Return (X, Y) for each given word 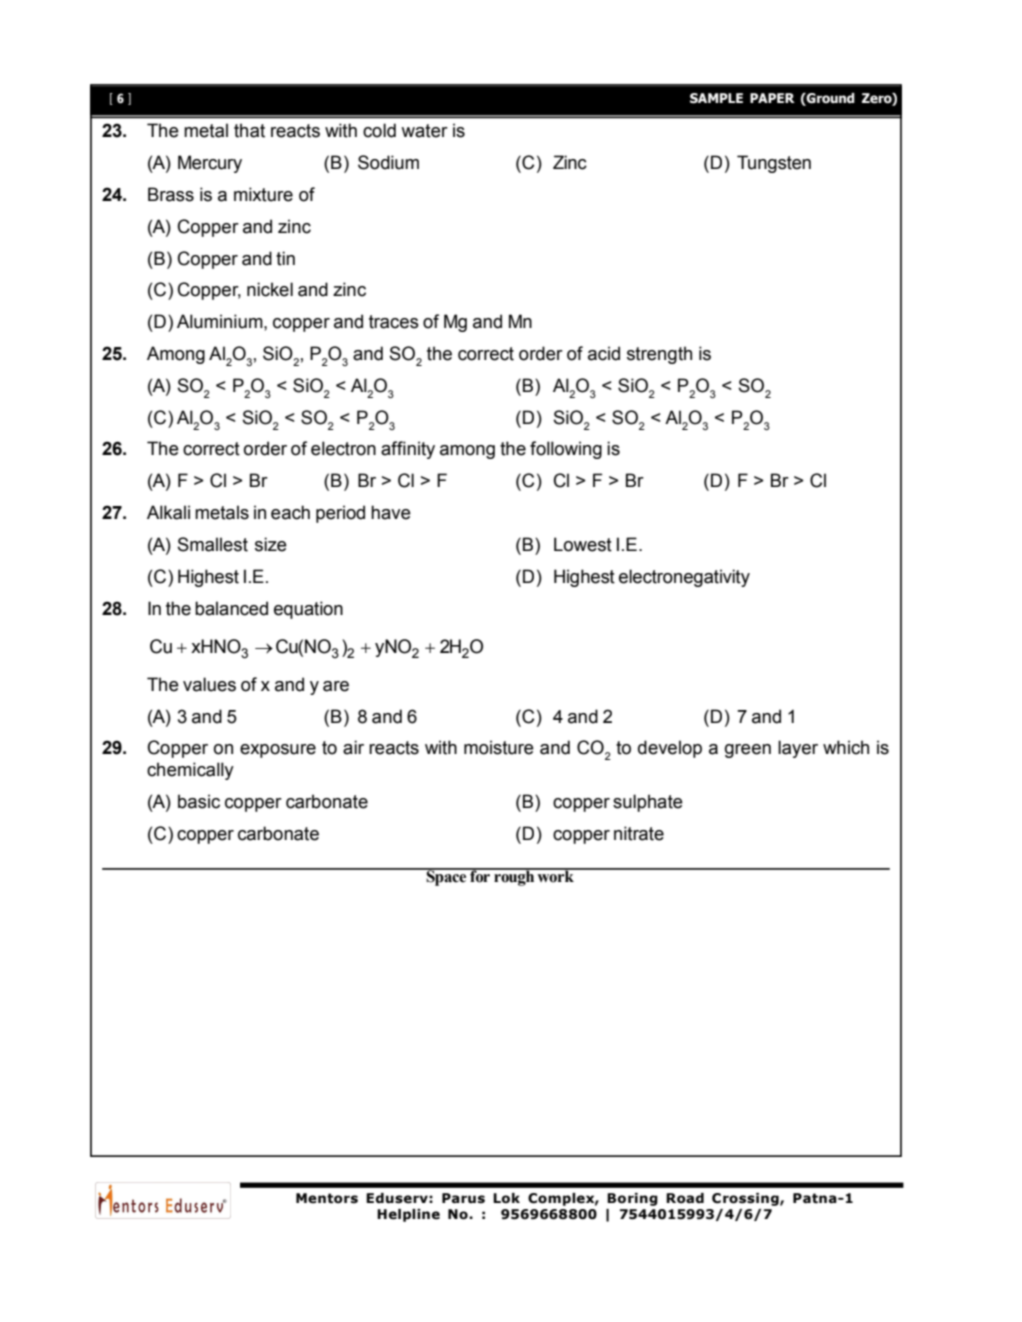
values (209, 684)
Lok (506, 1198)
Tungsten (774, 164)
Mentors (327, 1198)
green (748, 751)
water (424, 131)
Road (685, 1198)
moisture (499, 747)
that (249, 130)
